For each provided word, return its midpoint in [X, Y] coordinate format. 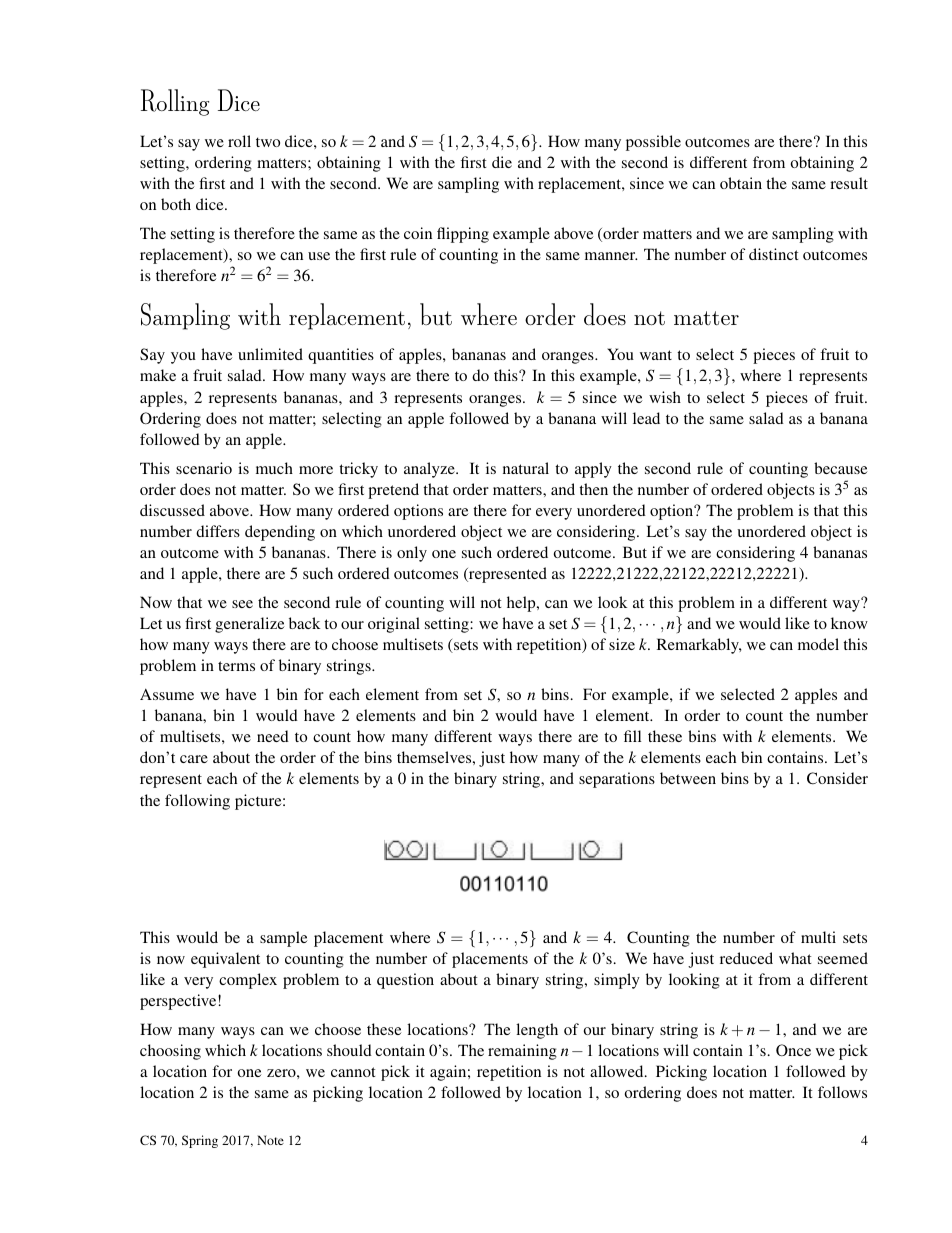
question [405, 981]
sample [283, 939]
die [502, 162]
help [522, 604]
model [818, 644]
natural [526, 468]
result [849, 183]
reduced [746, 958]
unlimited [270, 354]
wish [665, 397]
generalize [249, 625]
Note [270, 1140]
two [268, 142]
